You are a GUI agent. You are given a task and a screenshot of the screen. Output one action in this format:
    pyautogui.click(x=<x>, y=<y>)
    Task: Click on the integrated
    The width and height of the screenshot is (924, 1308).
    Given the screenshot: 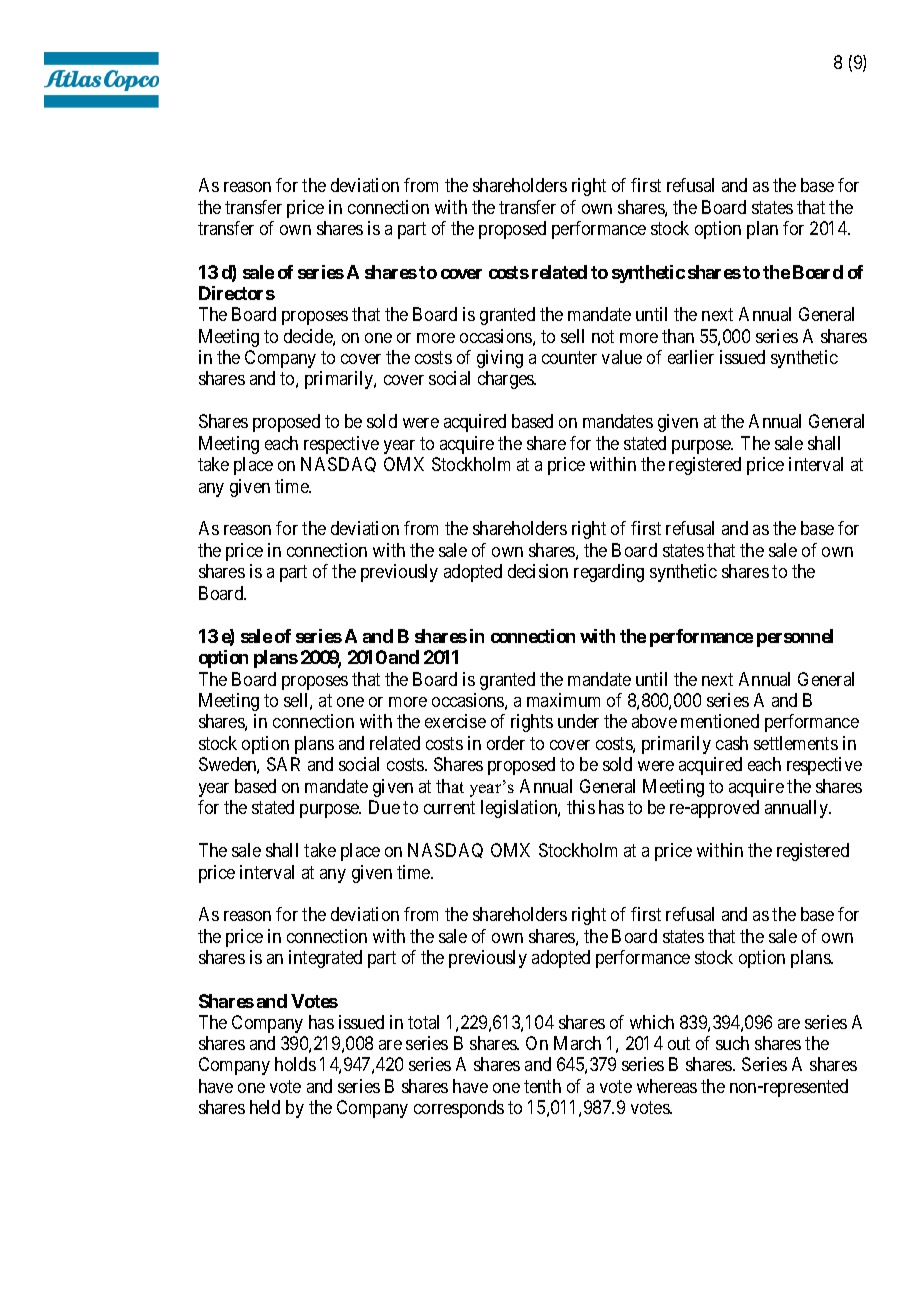 What is the action you would take?
    pyautogui.click(x=325, y=959)
